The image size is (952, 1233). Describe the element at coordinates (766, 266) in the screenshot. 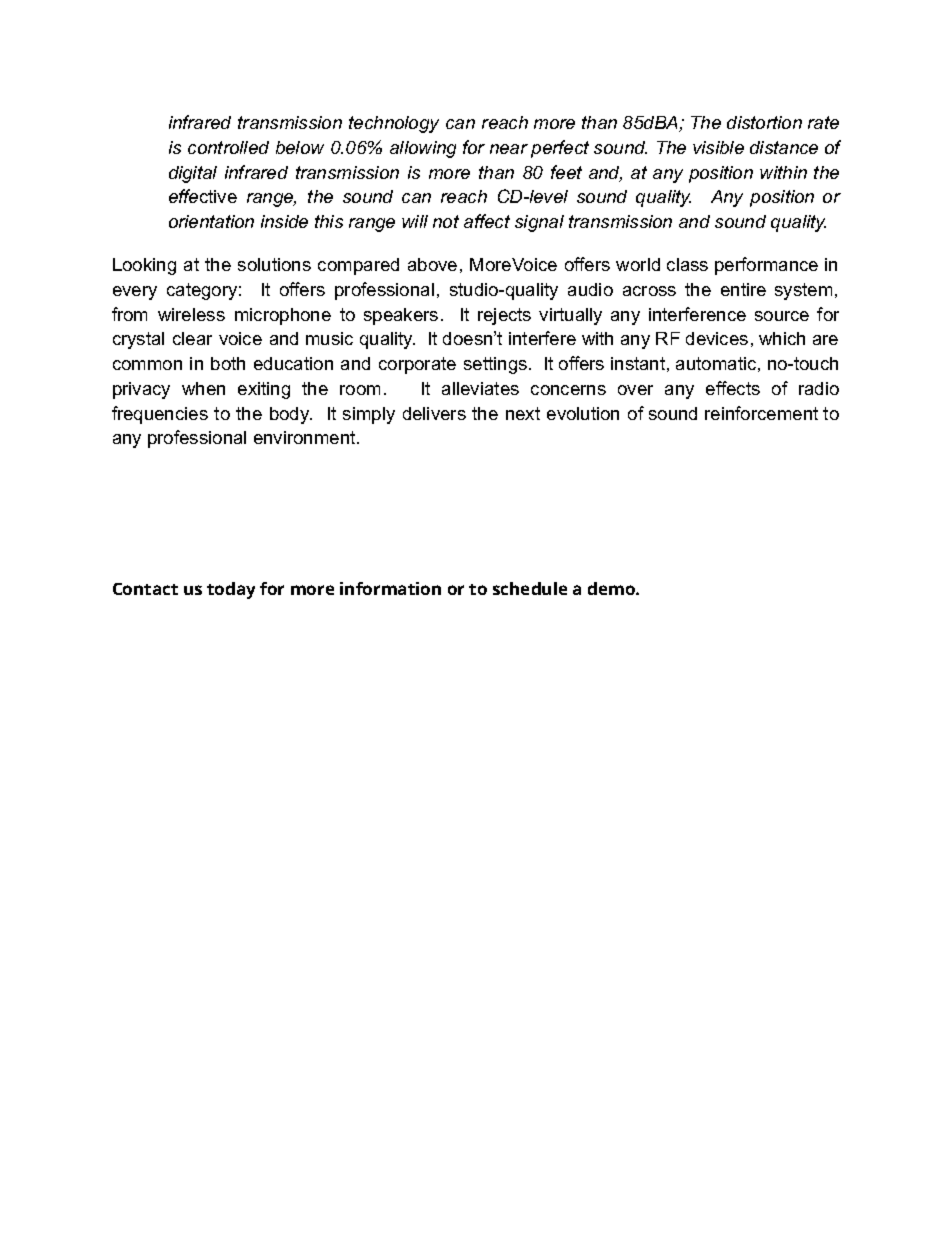

I see `performance` at that location.
